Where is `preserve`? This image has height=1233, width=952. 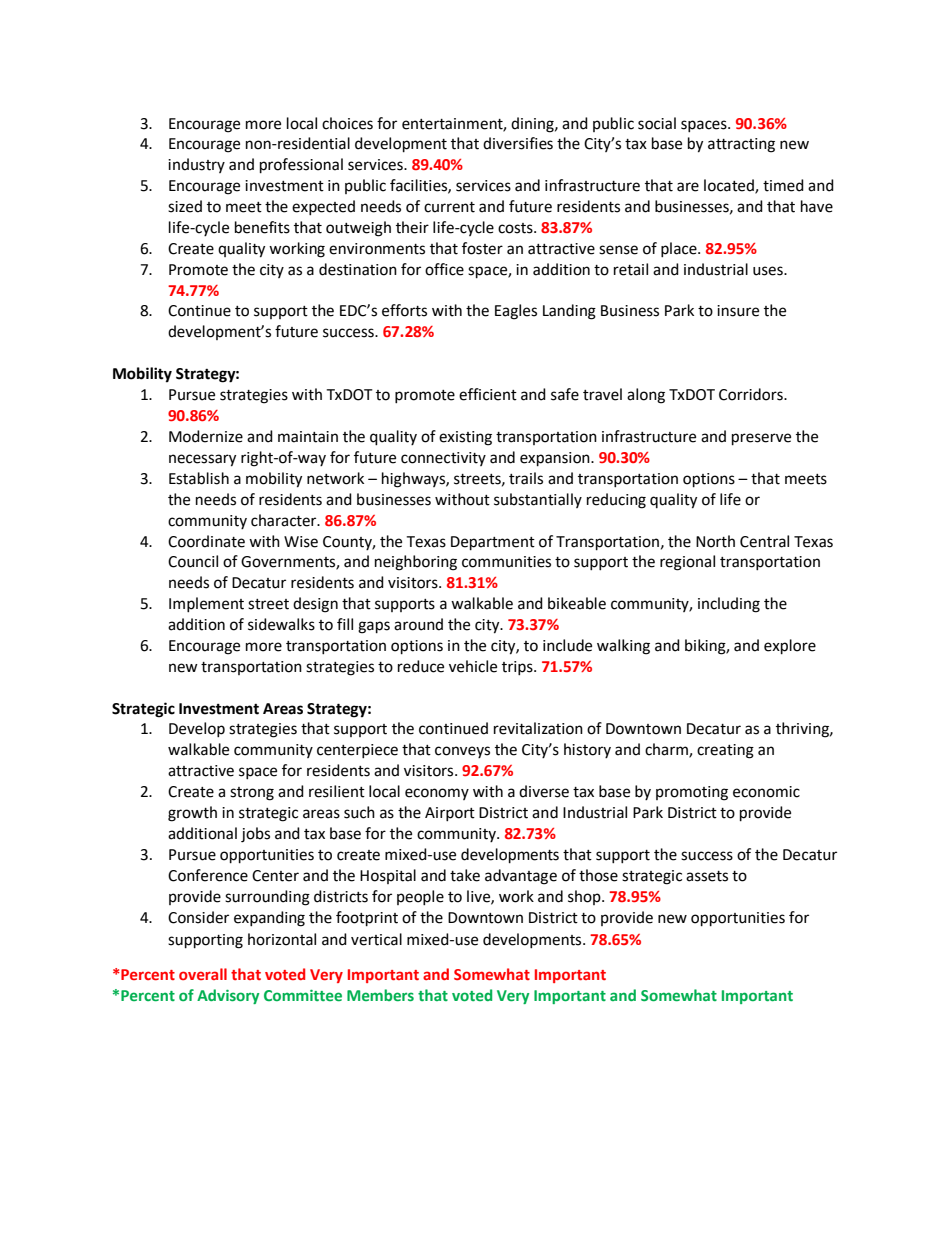
preserve is located at coordinates (761, 439).
